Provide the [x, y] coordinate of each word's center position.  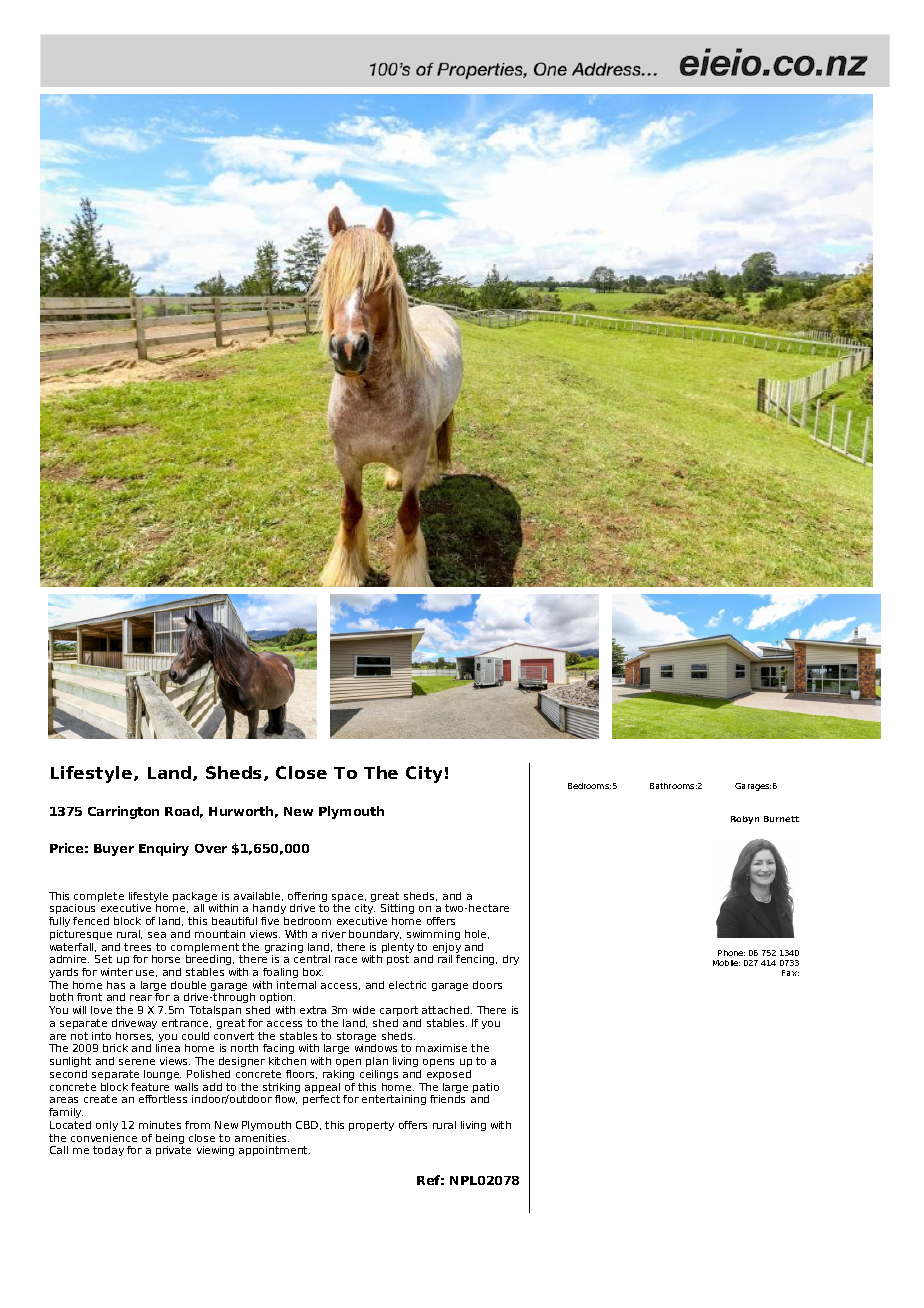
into [101, 1036]
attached [447, 1010]
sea [157, 935]
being [170, 1140]
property [371, 1126]
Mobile [726, 963]
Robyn [745, 820]
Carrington [123, 812]
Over [211, 848]
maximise [441, 1048]
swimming [433, 935]
